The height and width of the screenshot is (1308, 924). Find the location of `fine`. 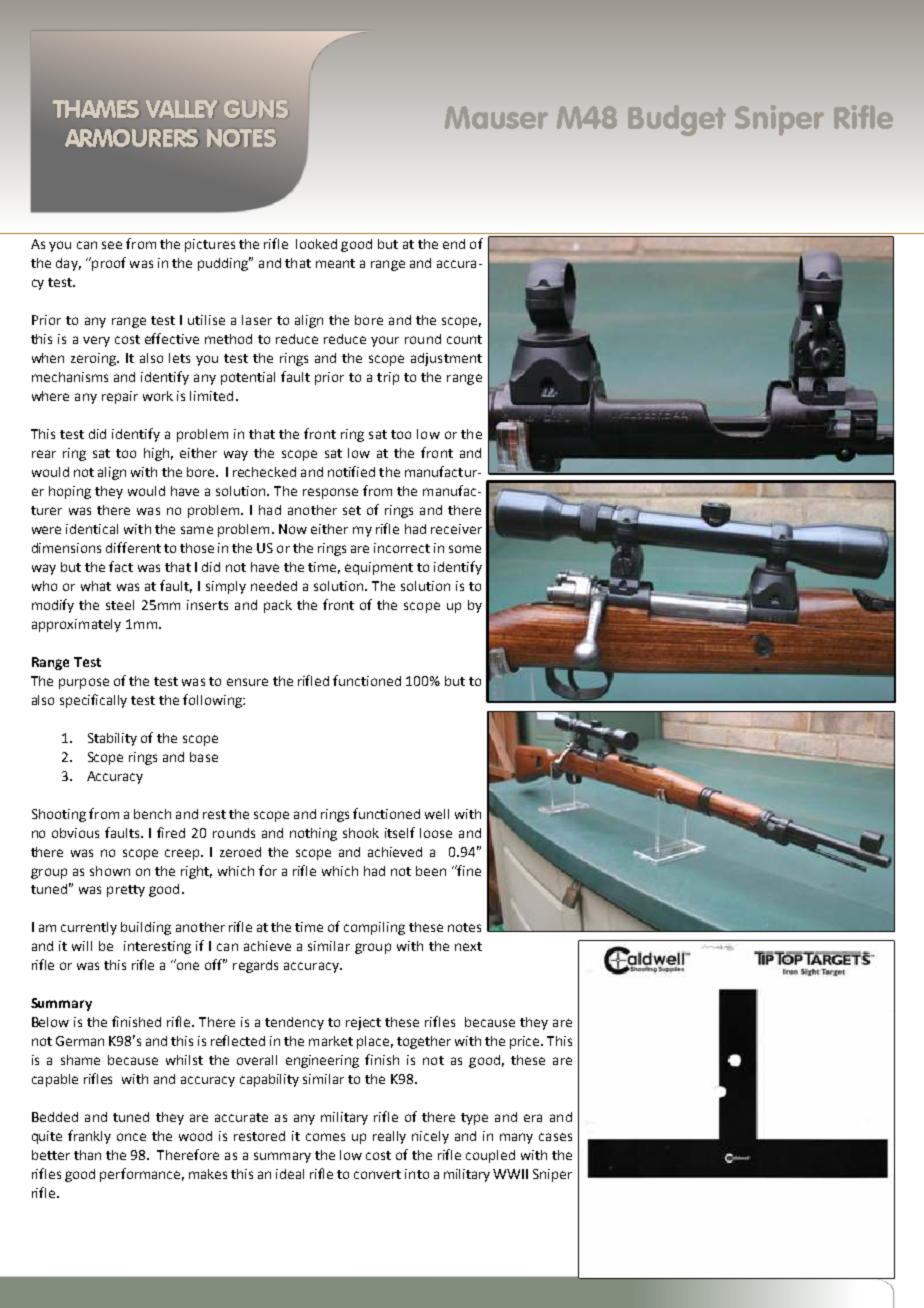

fine is located at coordinates (468, 870).
